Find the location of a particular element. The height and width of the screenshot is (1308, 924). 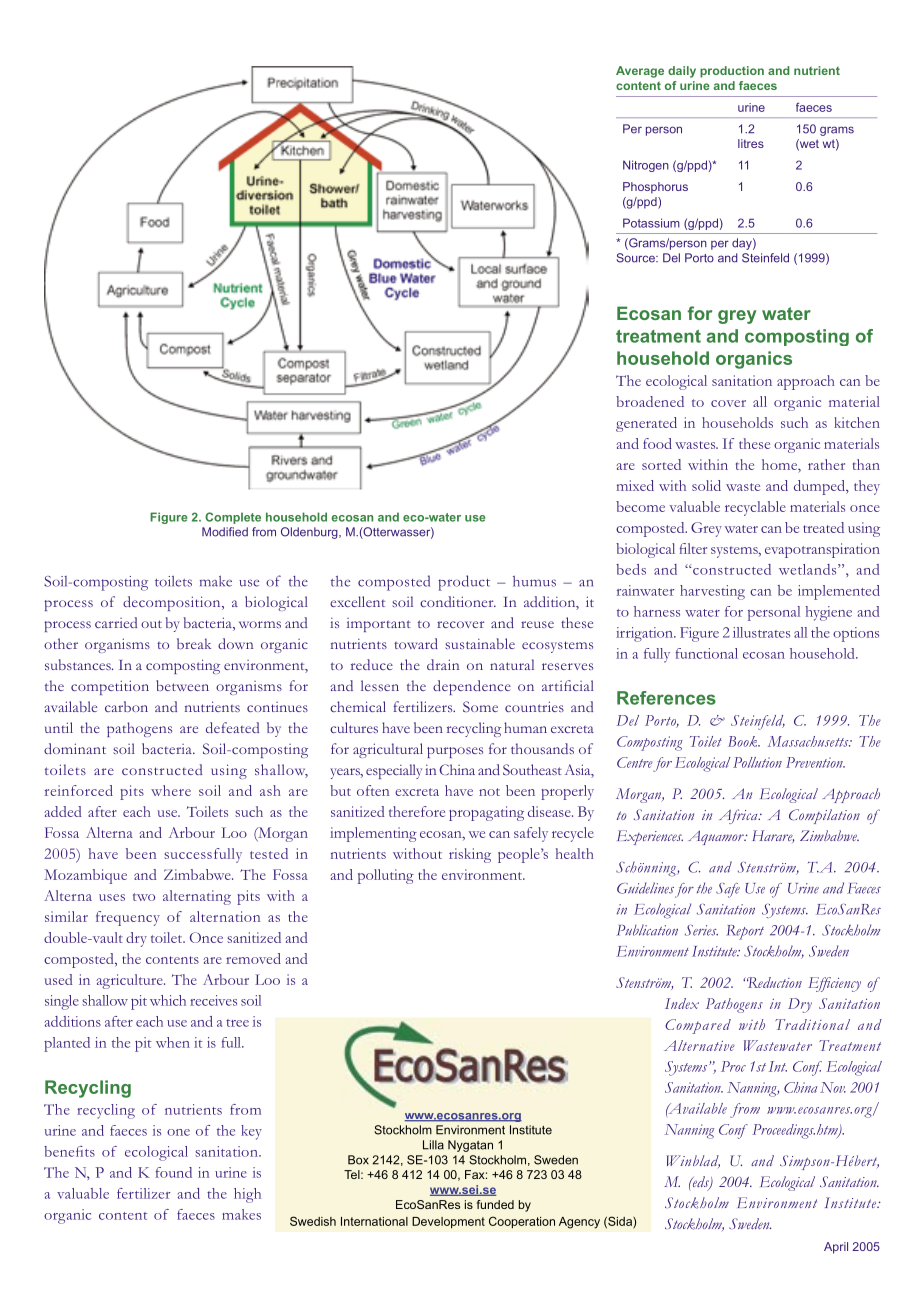

found is located at coordinates (174, 1172).
